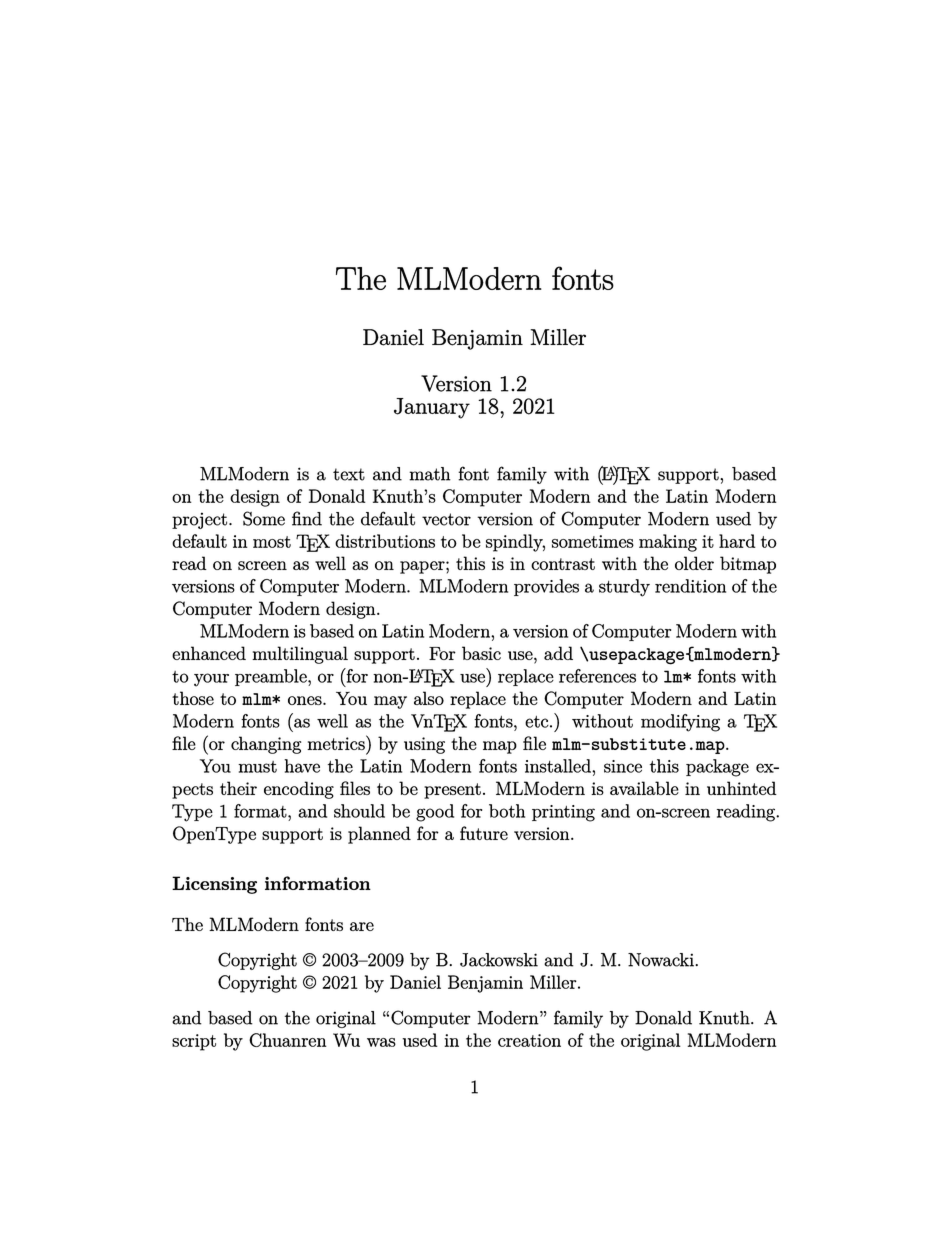  What do you see at coordinates (381, 1042) in the document?
I see `was` at bounding box center [381, 1042].
